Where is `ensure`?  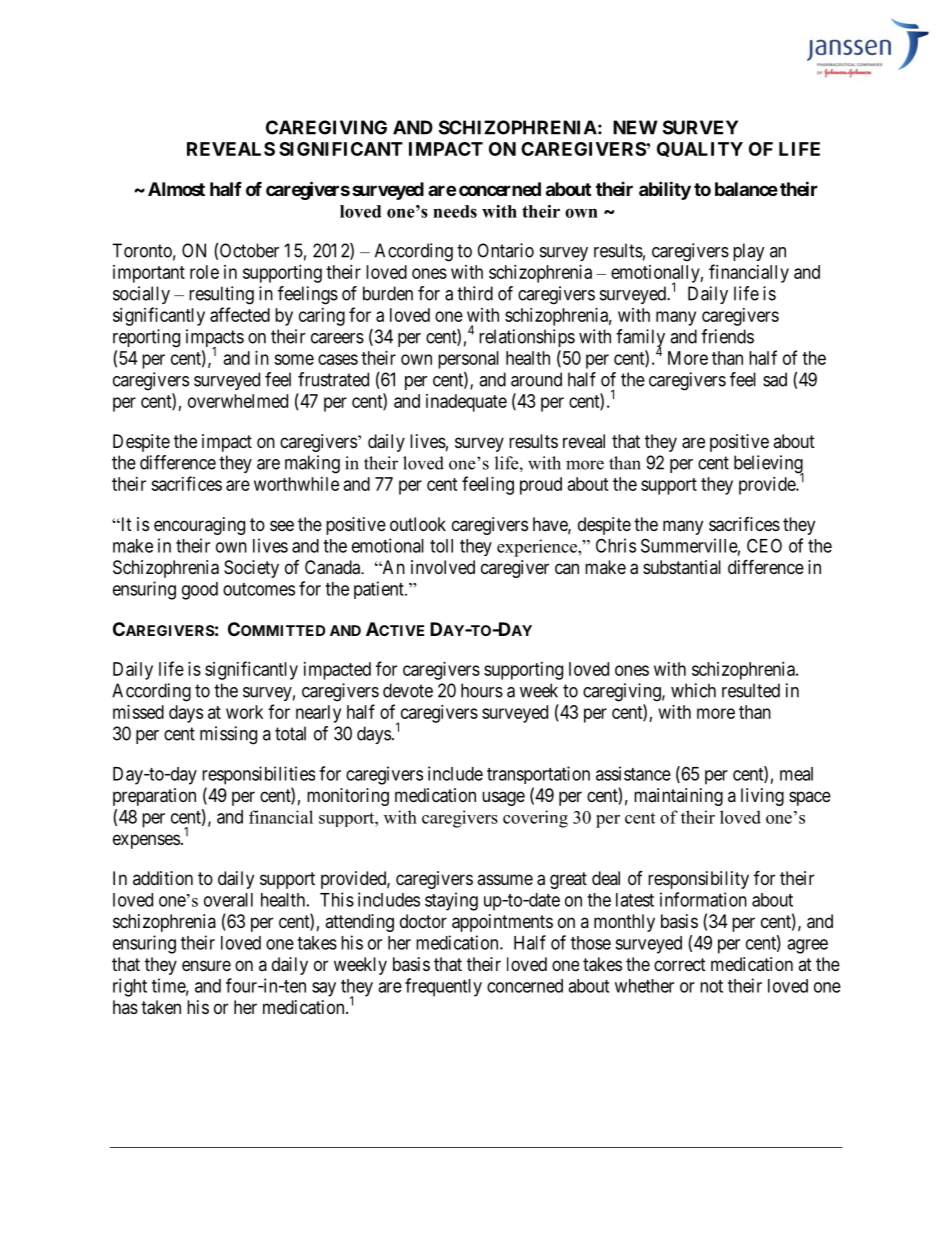
ensure is located at coordinates (206, 965).
